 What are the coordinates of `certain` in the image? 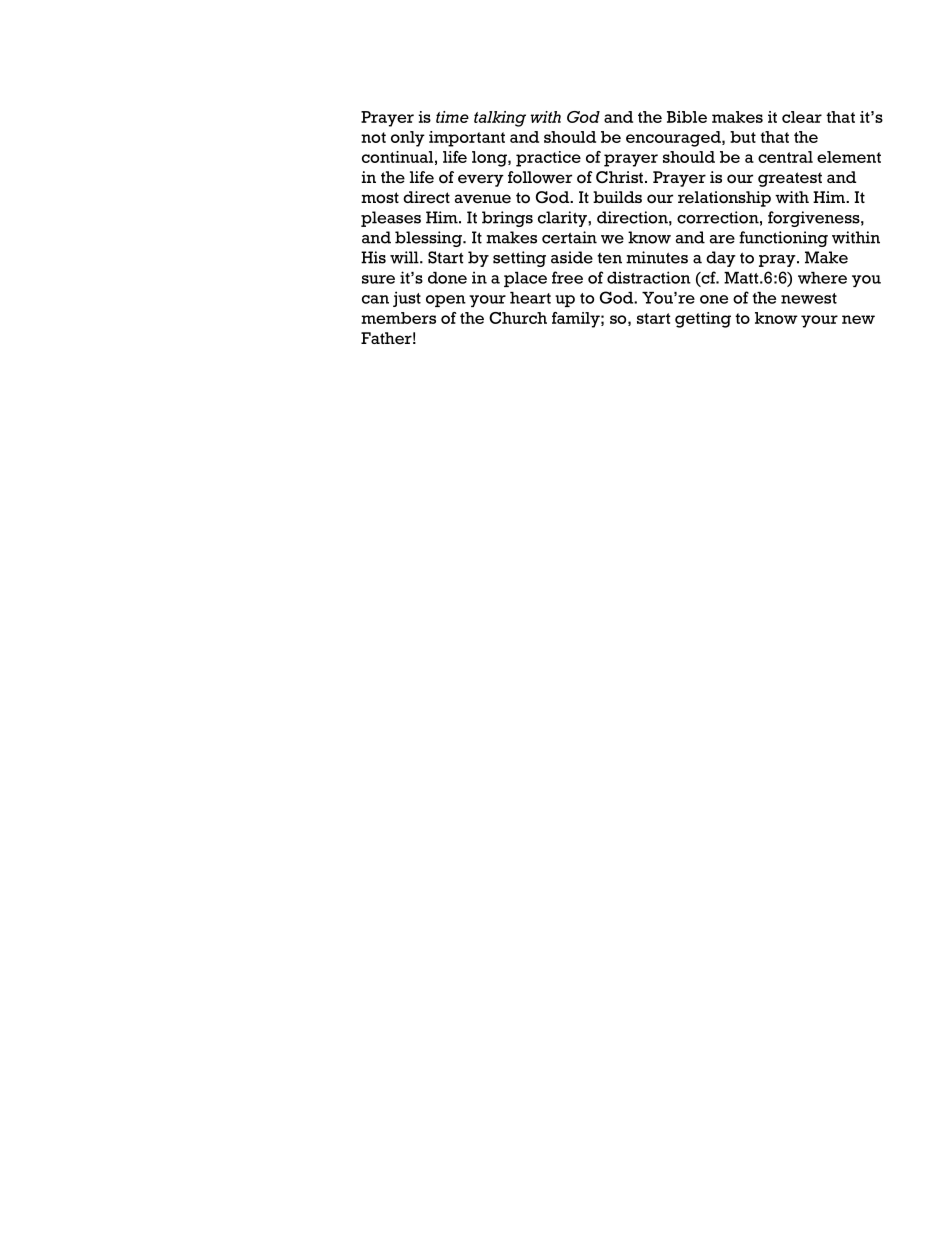 It's located at (569, 237).
